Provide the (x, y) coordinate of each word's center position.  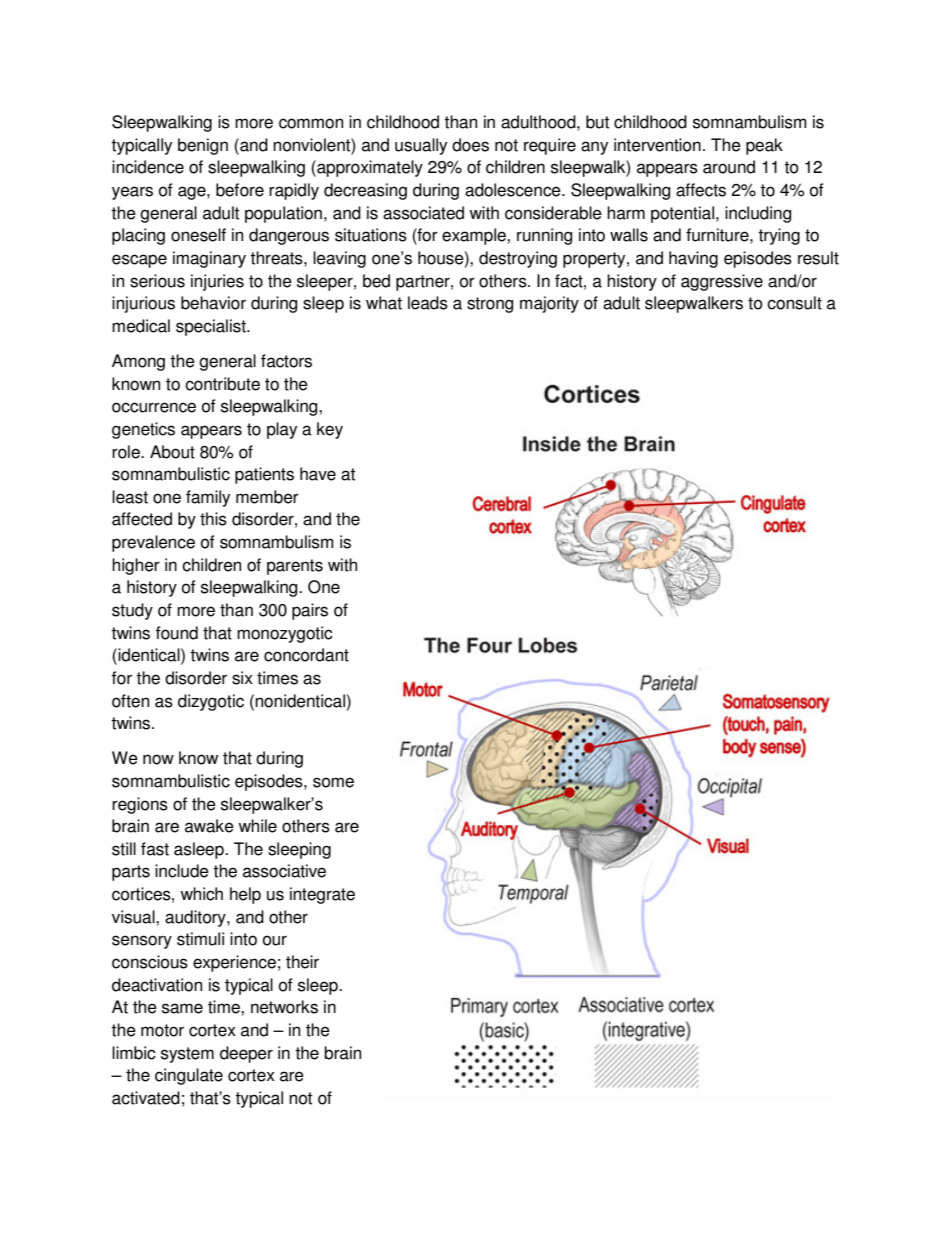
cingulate (189, 1076)
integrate (322, 895)
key (330, 430)
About (172, 452)
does (470, 145)
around (729, 167)
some (333, 782)
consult (794, 303)
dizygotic (211, 702)
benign (203, 146)
